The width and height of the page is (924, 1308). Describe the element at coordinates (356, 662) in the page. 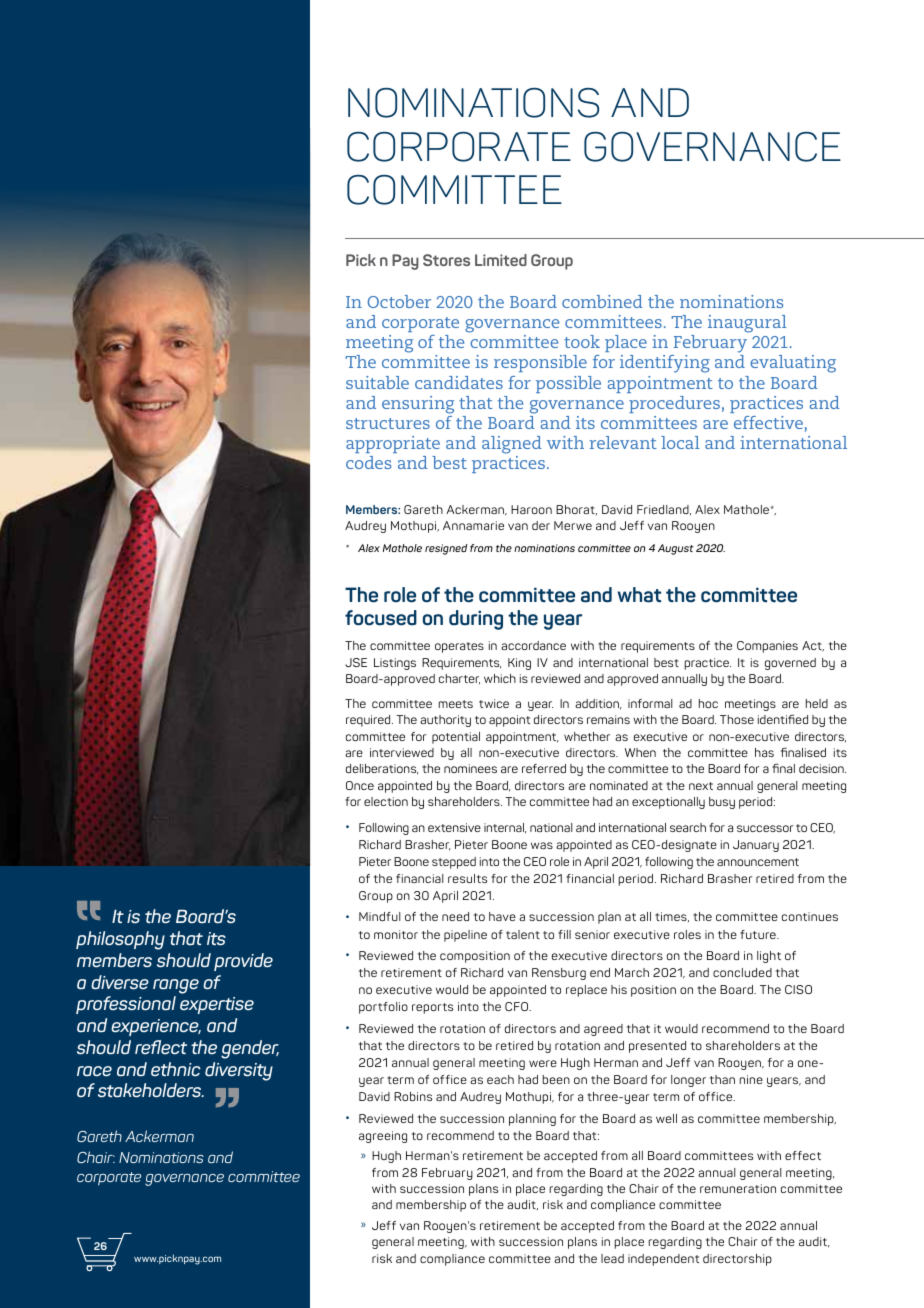

I see `JSE` at that location.
